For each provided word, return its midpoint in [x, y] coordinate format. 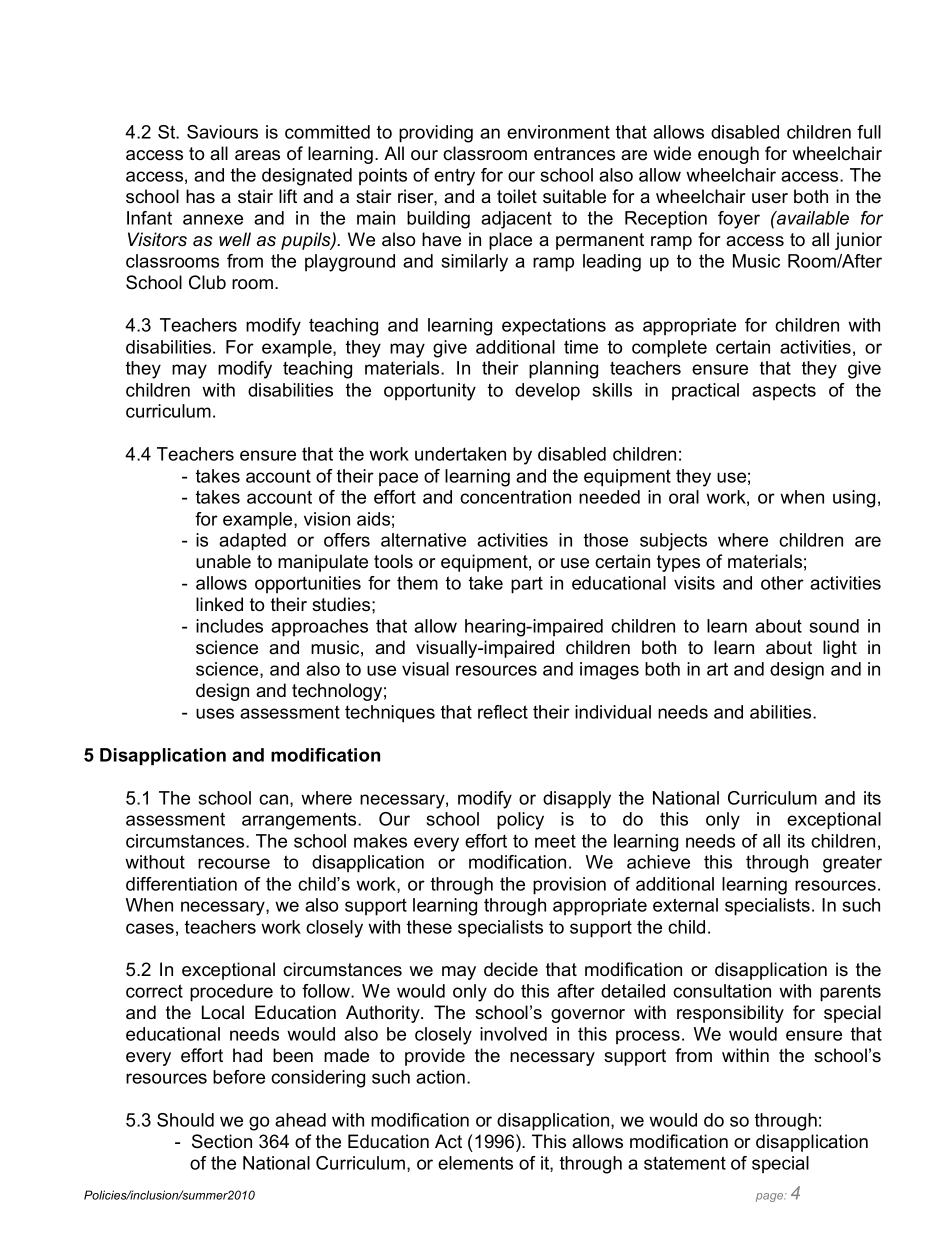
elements [475, 1163]
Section [222, 1141]
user [770, 198]
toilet [517, 196]
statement [685, 1163]
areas [257, 155]
